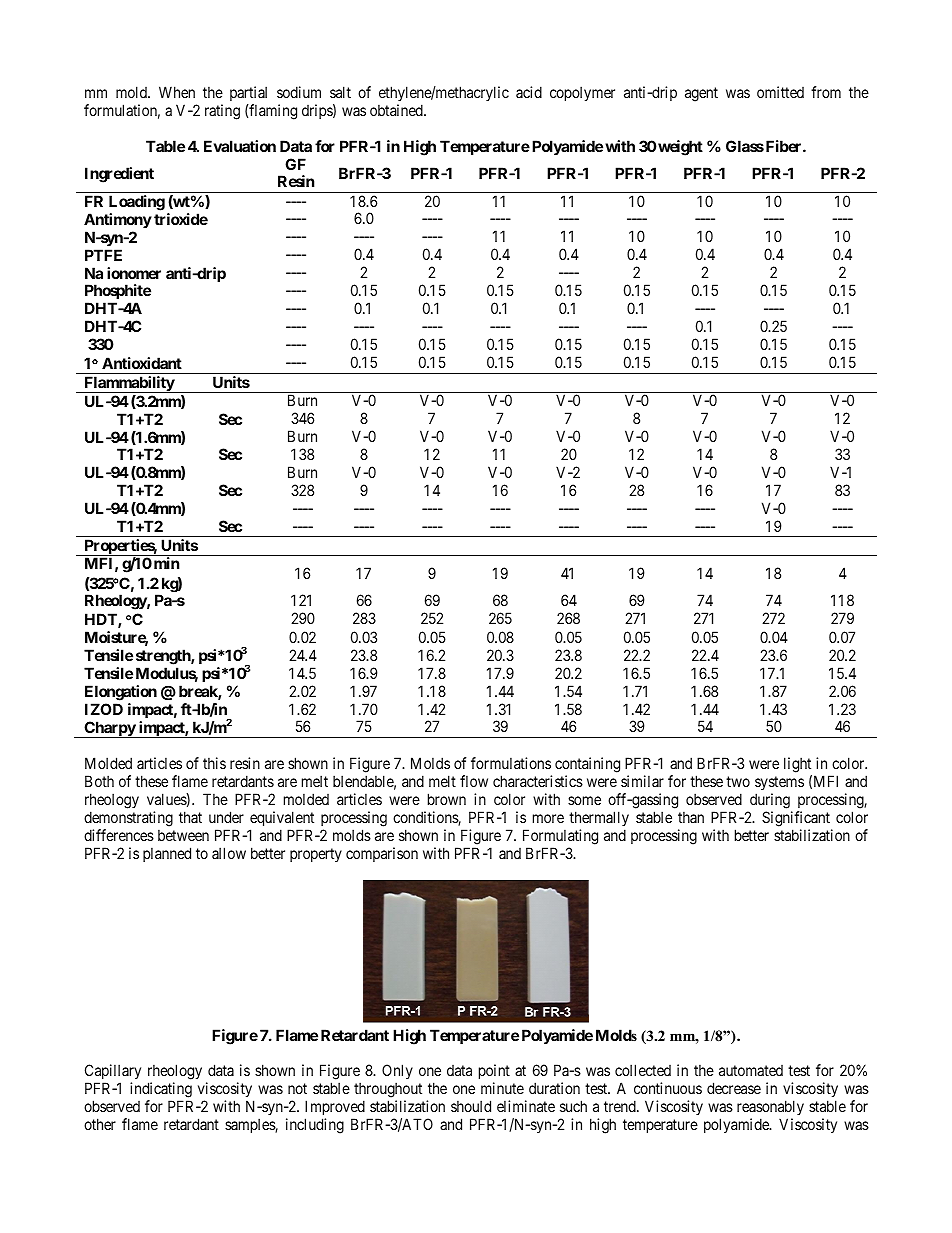  What do you see at coordinates (397, 110) in the document?
I see `obtained` at bounding box center [397, 110].
